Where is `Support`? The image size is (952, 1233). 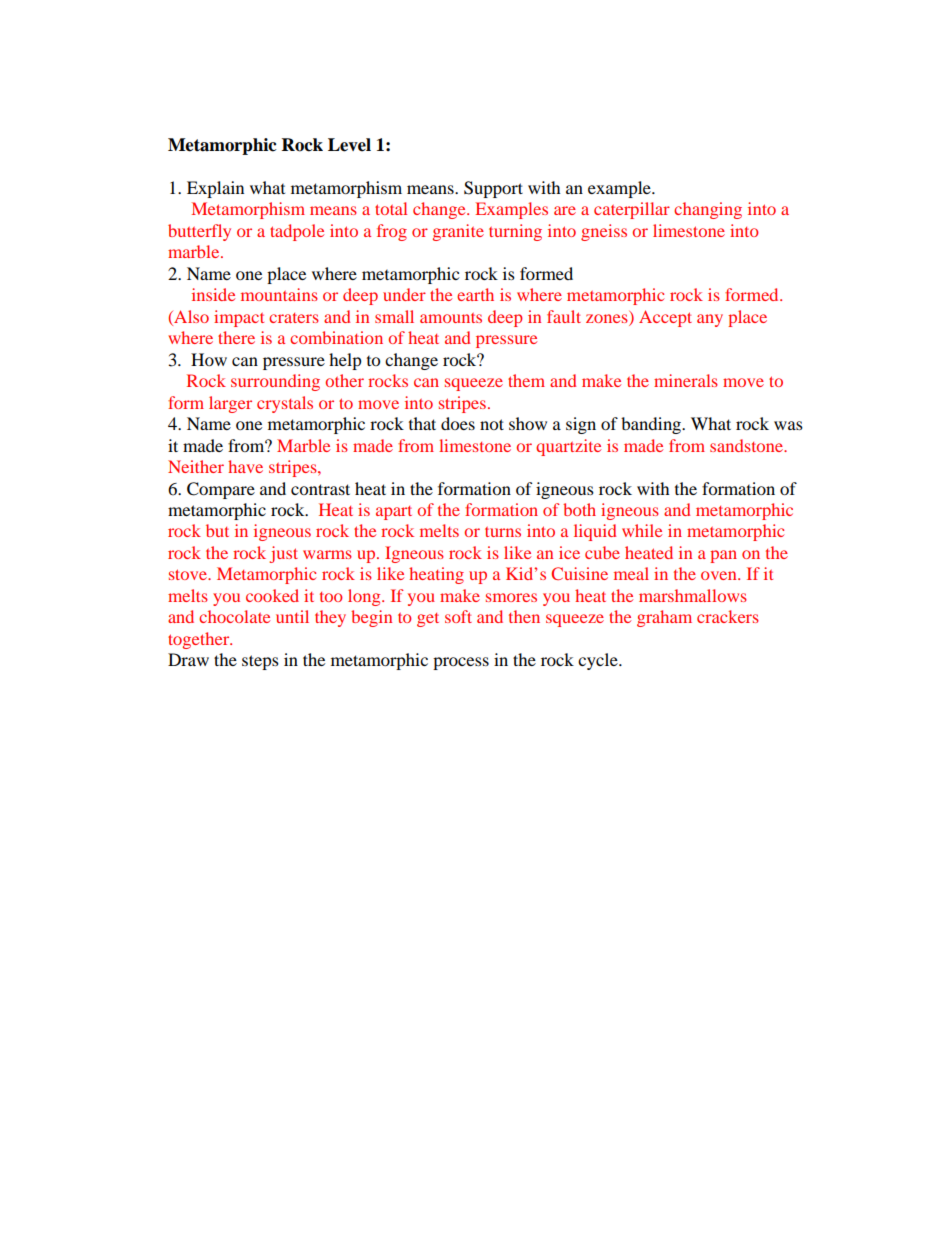 Support is located at coordinates (493, 189).
